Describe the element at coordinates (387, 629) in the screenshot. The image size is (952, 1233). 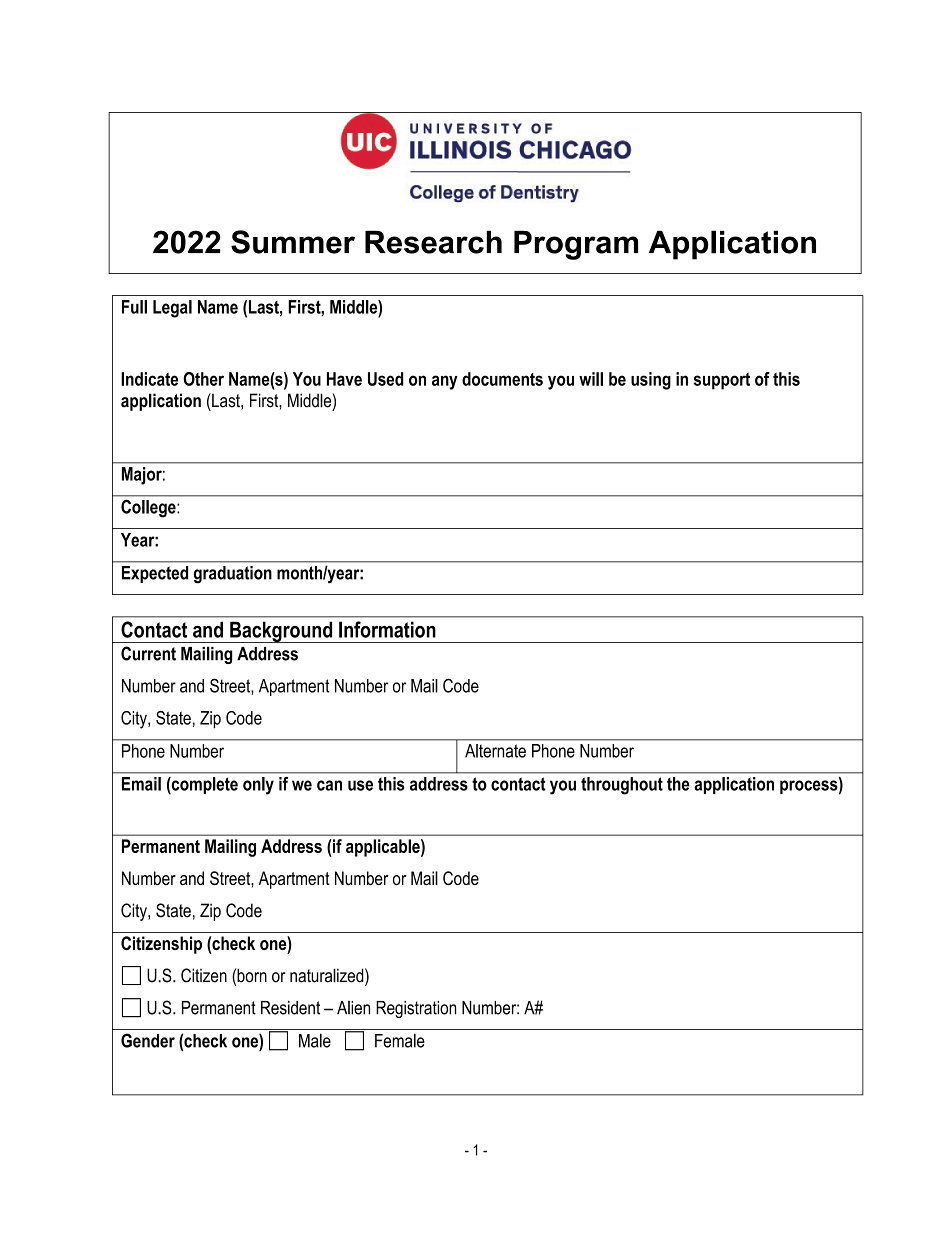
I see `Information` at that location.
